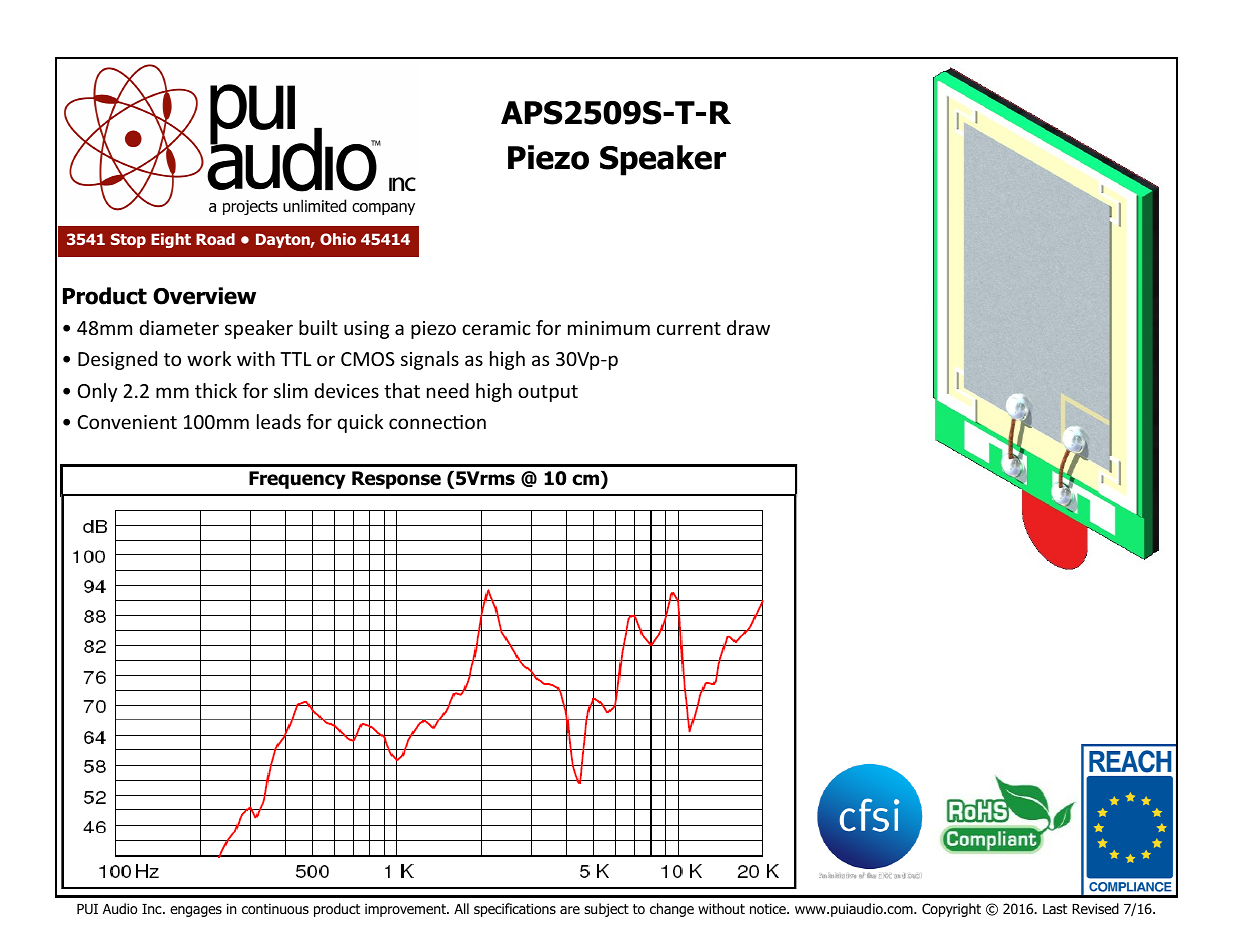 Image resolution: width=1233 pixels, height=952 pixels. What do you see at coordinates (548, 393) in the screenshot?
I see `output` at bounding box center [548, 393].
